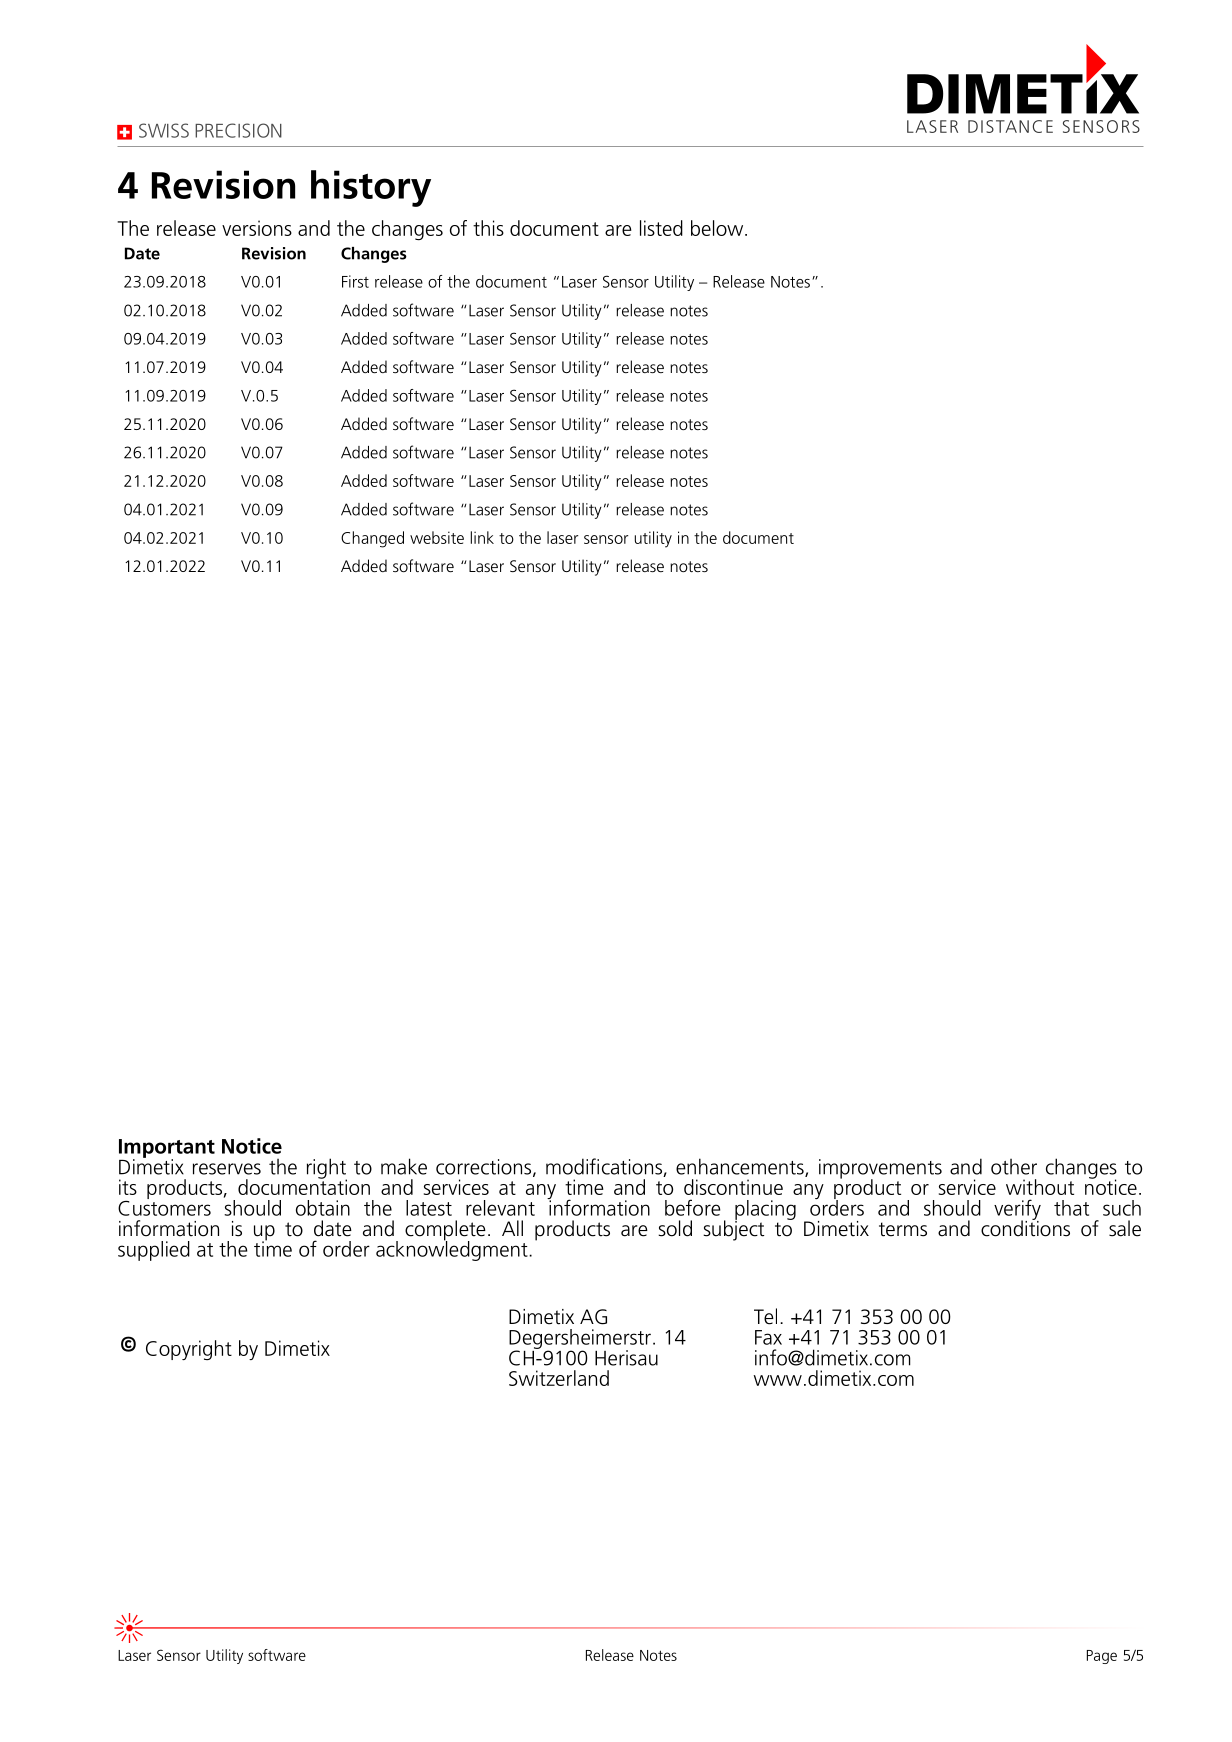 The width and height of the screenshot is (1232, 1742). Describe the element at coordinates (1025, 1227) in the screenshot. I see `conditions` at that location.
